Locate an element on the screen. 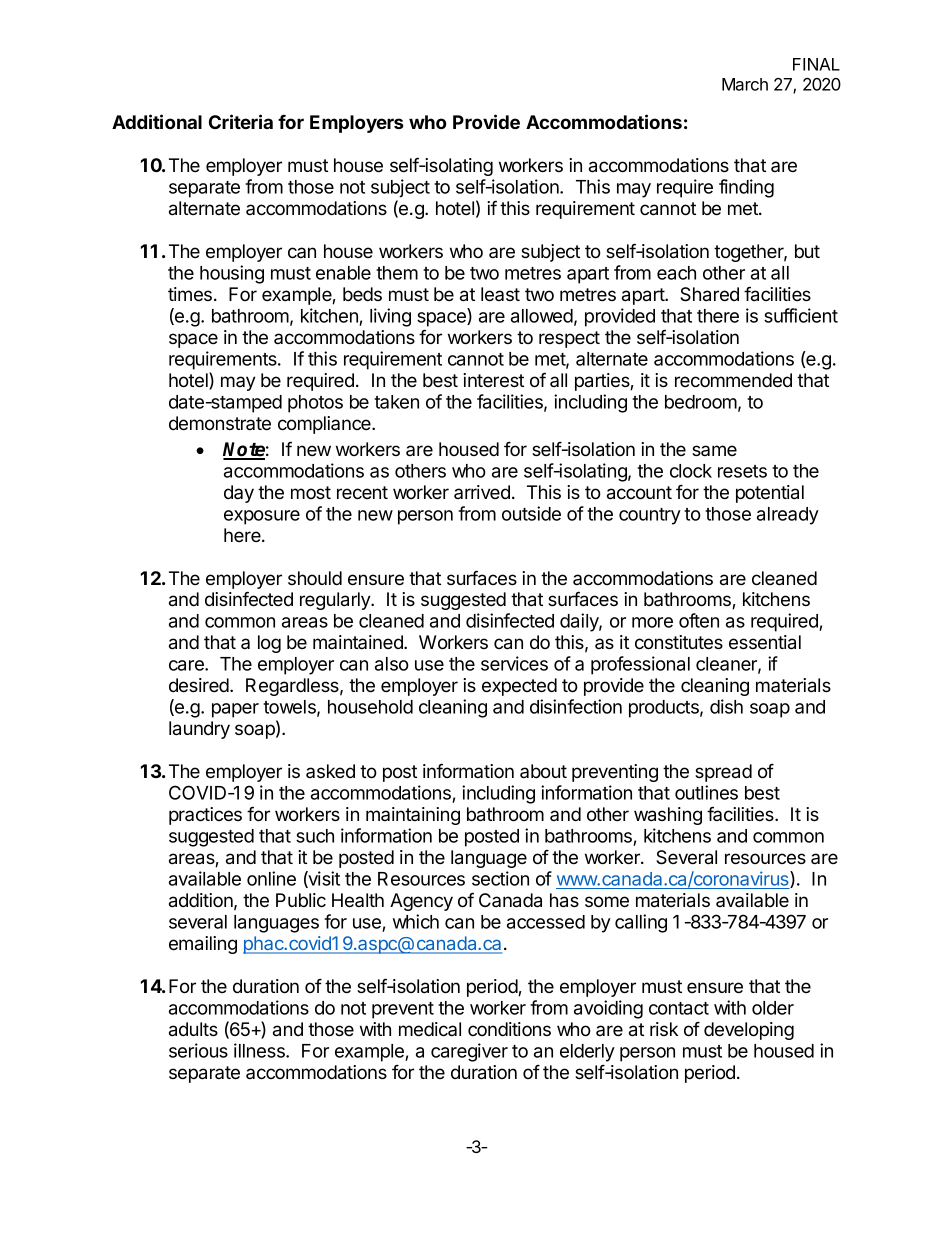  Criteria is located at coordinates (241, 121).
